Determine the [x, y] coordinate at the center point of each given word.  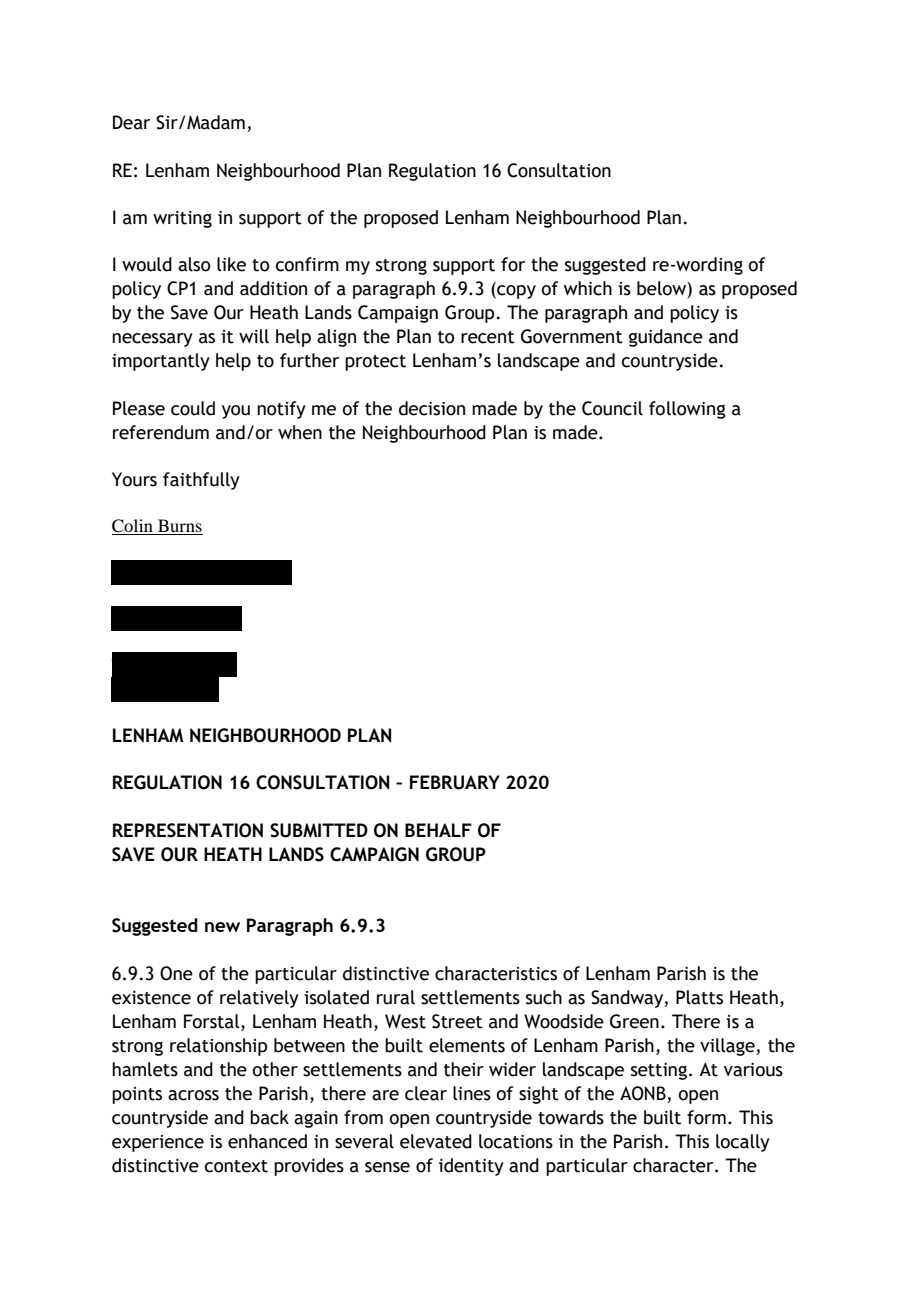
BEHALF [438, 830]
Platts [699, 997]
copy [515, 292]
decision [432, 408]
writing [182, 219]
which [588, 288]
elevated [436, 1141]
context [236, 1166]
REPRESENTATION [188, 830]
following [687, 410]
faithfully [201, 481]
